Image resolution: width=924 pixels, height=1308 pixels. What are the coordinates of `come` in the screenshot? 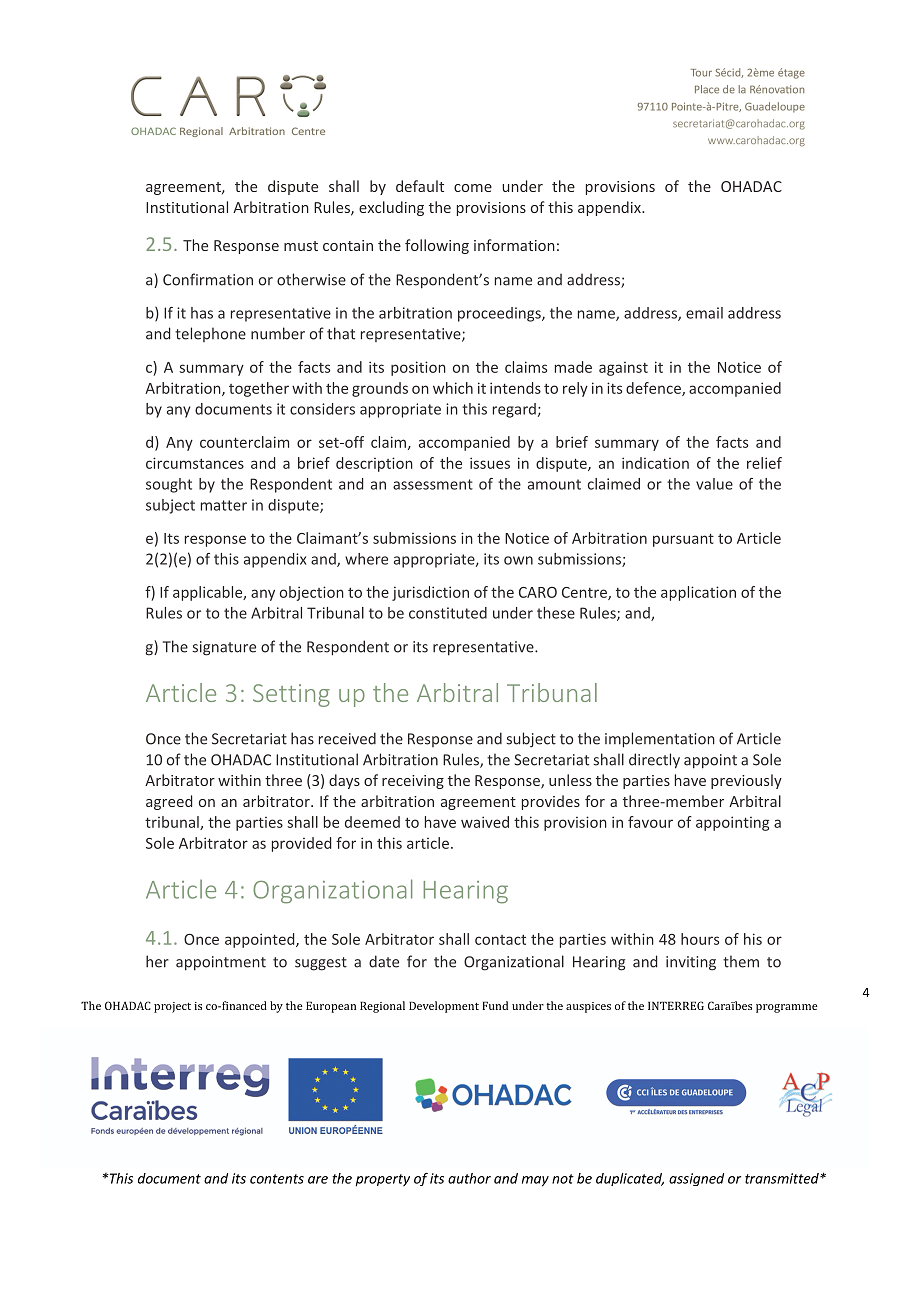 It's located at (473, 188).
